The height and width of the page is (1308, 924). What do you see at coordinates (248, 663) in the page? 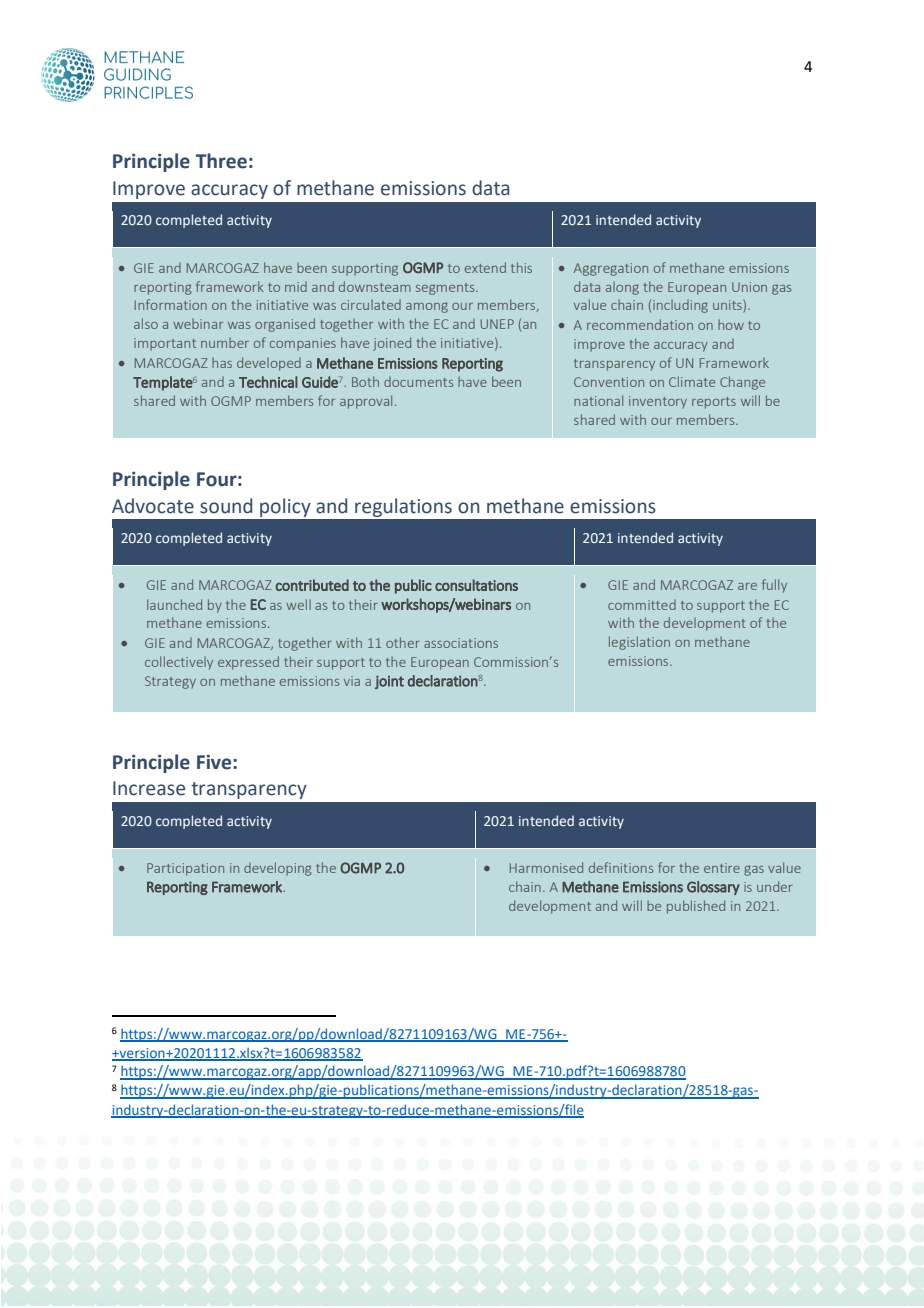
I see `expressed` at bounding box center [248, 663].
